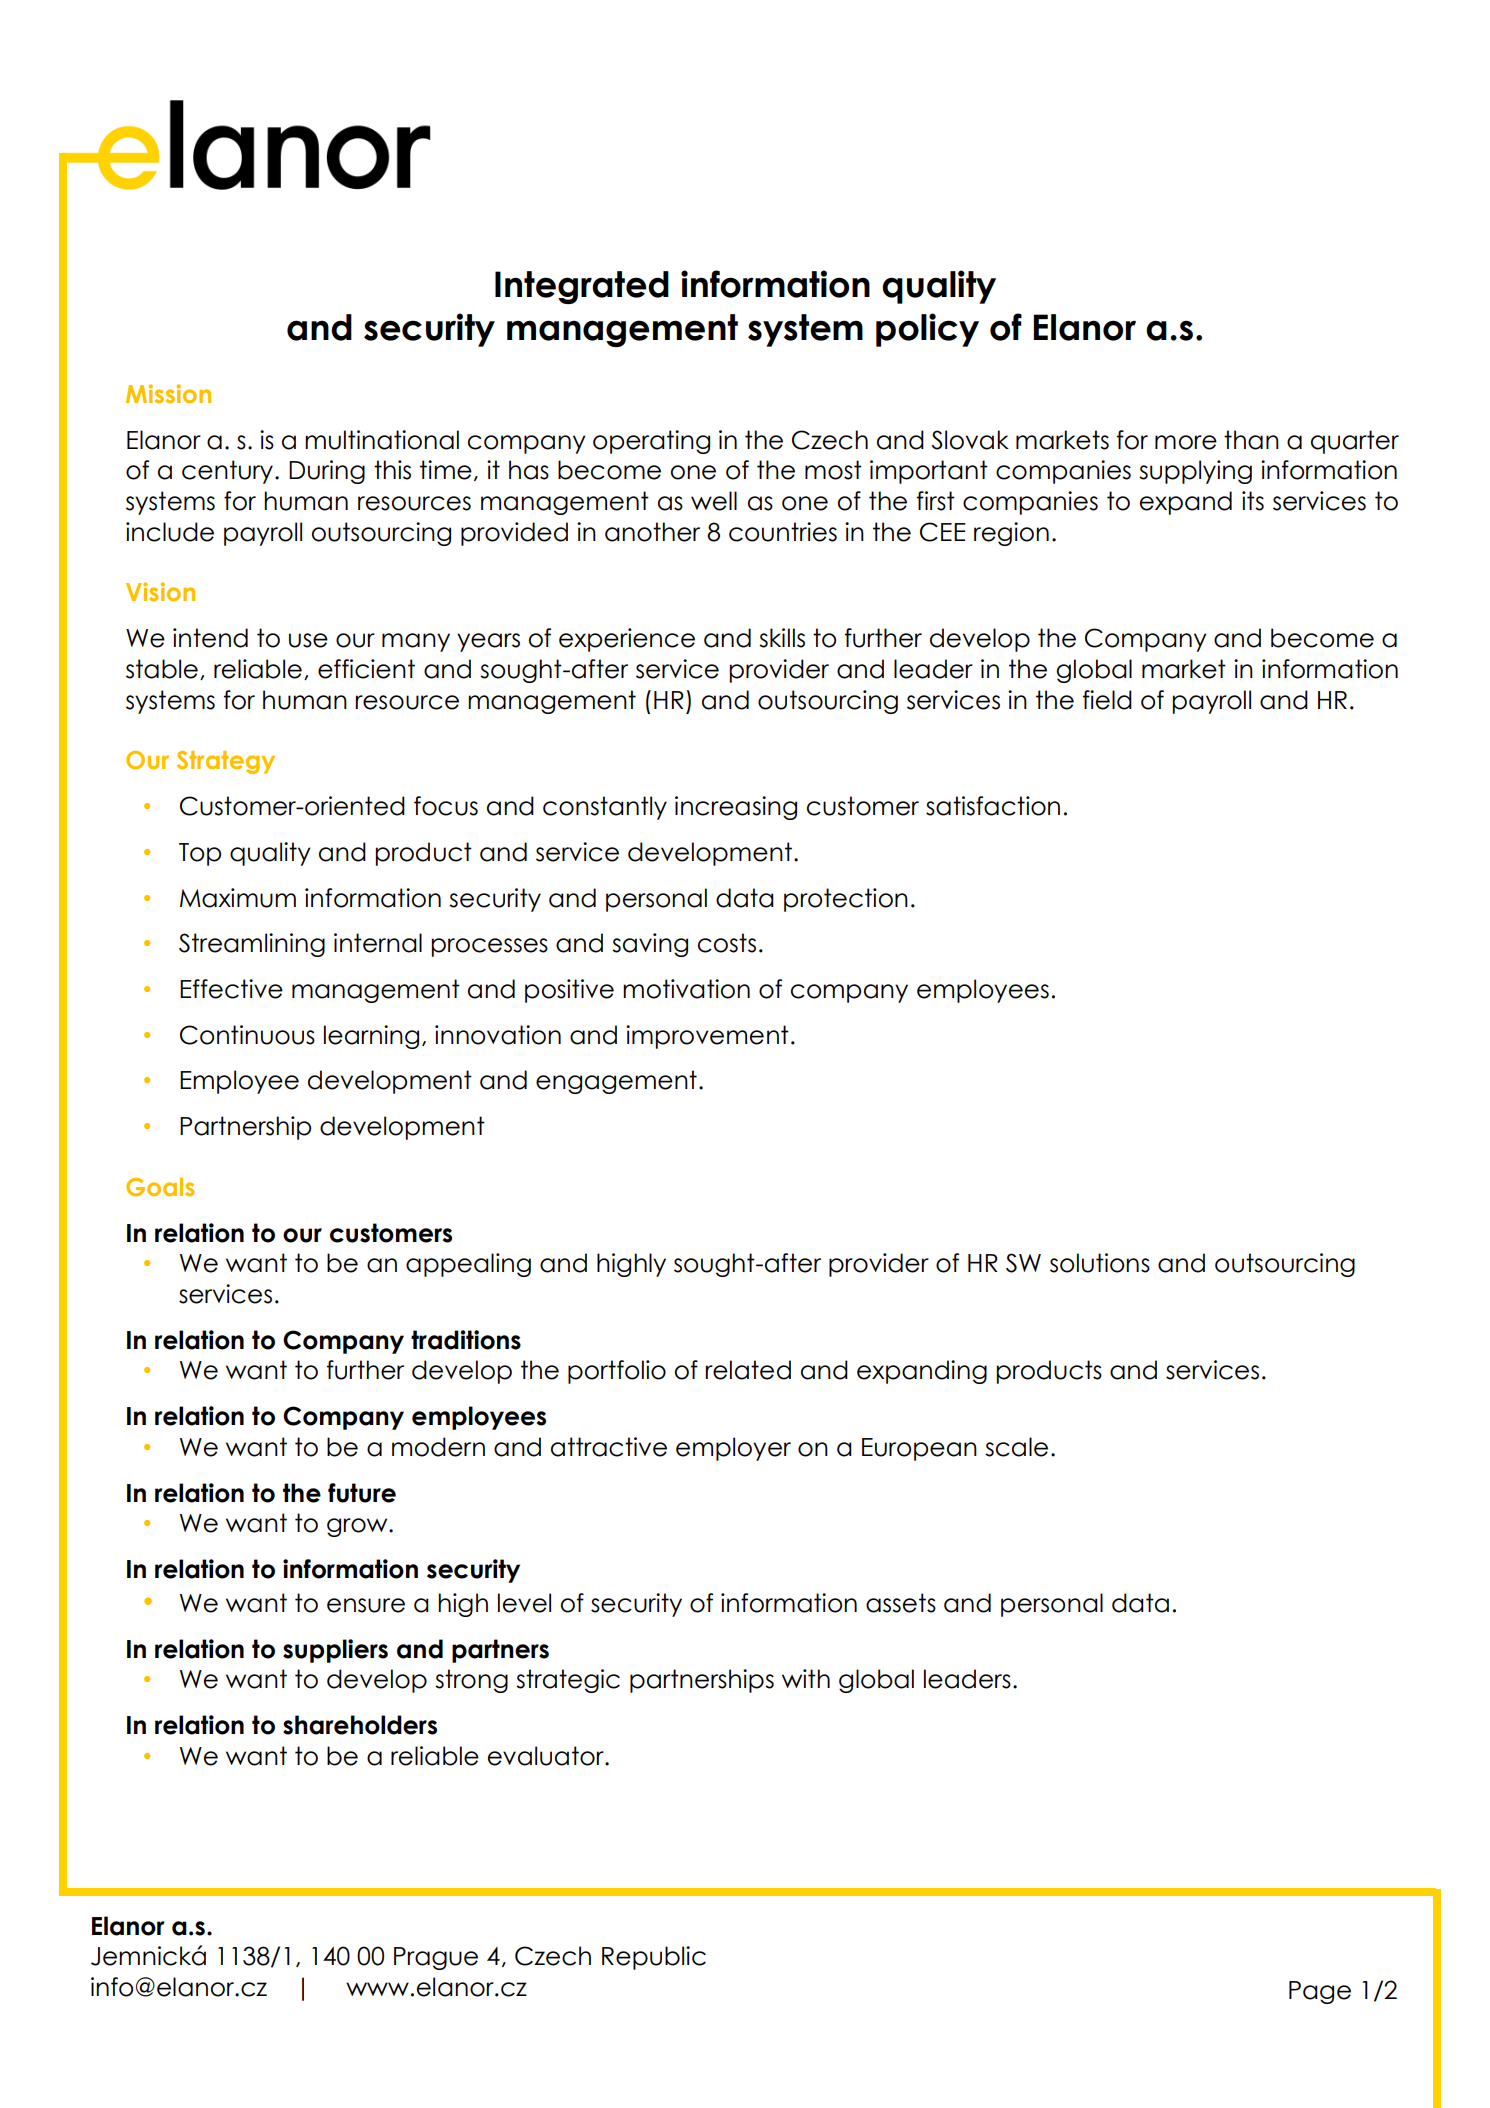 Image resolution: width=1490 pixels, height=2108 pixels. Describe the element at coordinates (436, 1958) in the page. I see `Prague` at that location.
